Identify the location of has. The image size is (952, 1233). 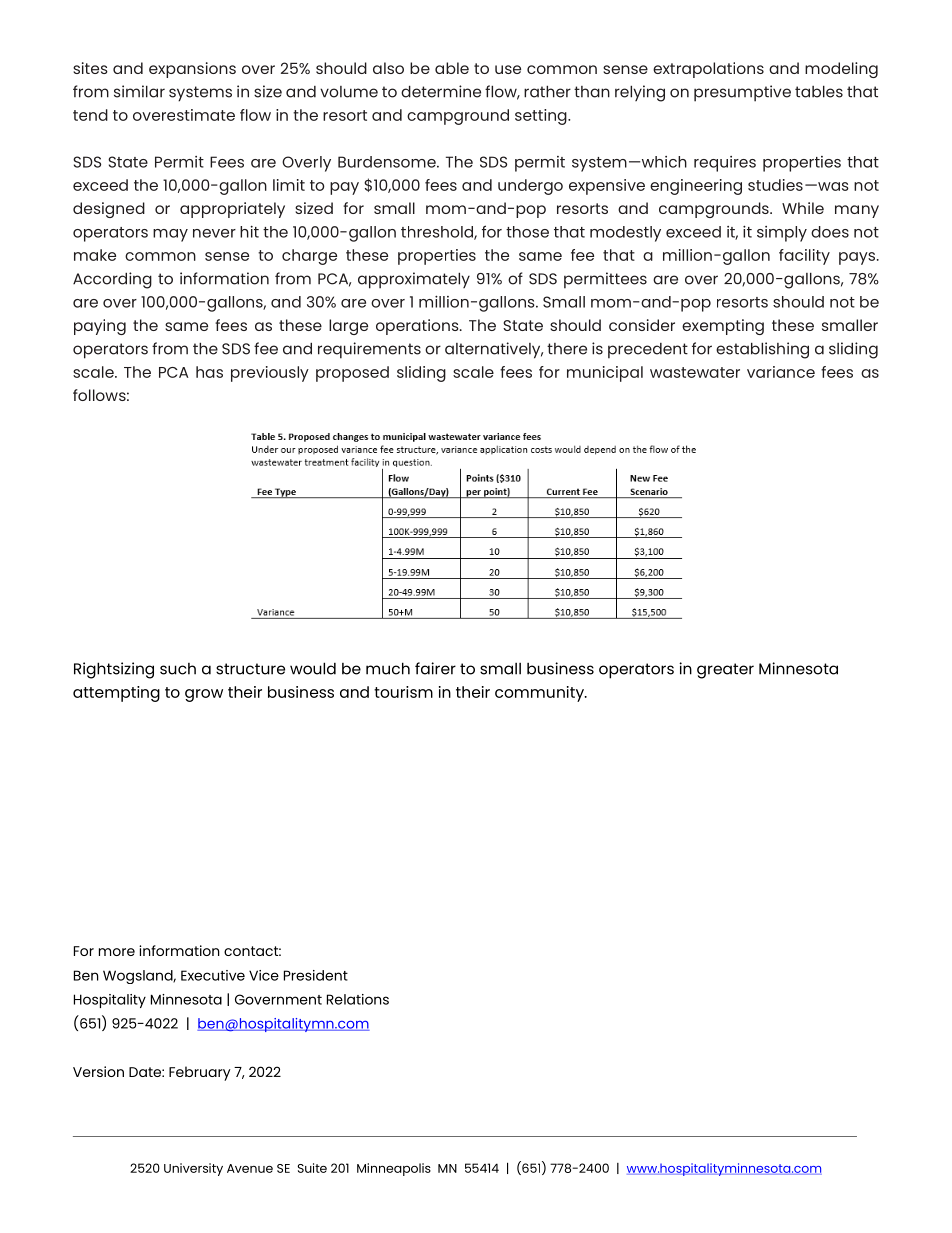
(209, 372).
